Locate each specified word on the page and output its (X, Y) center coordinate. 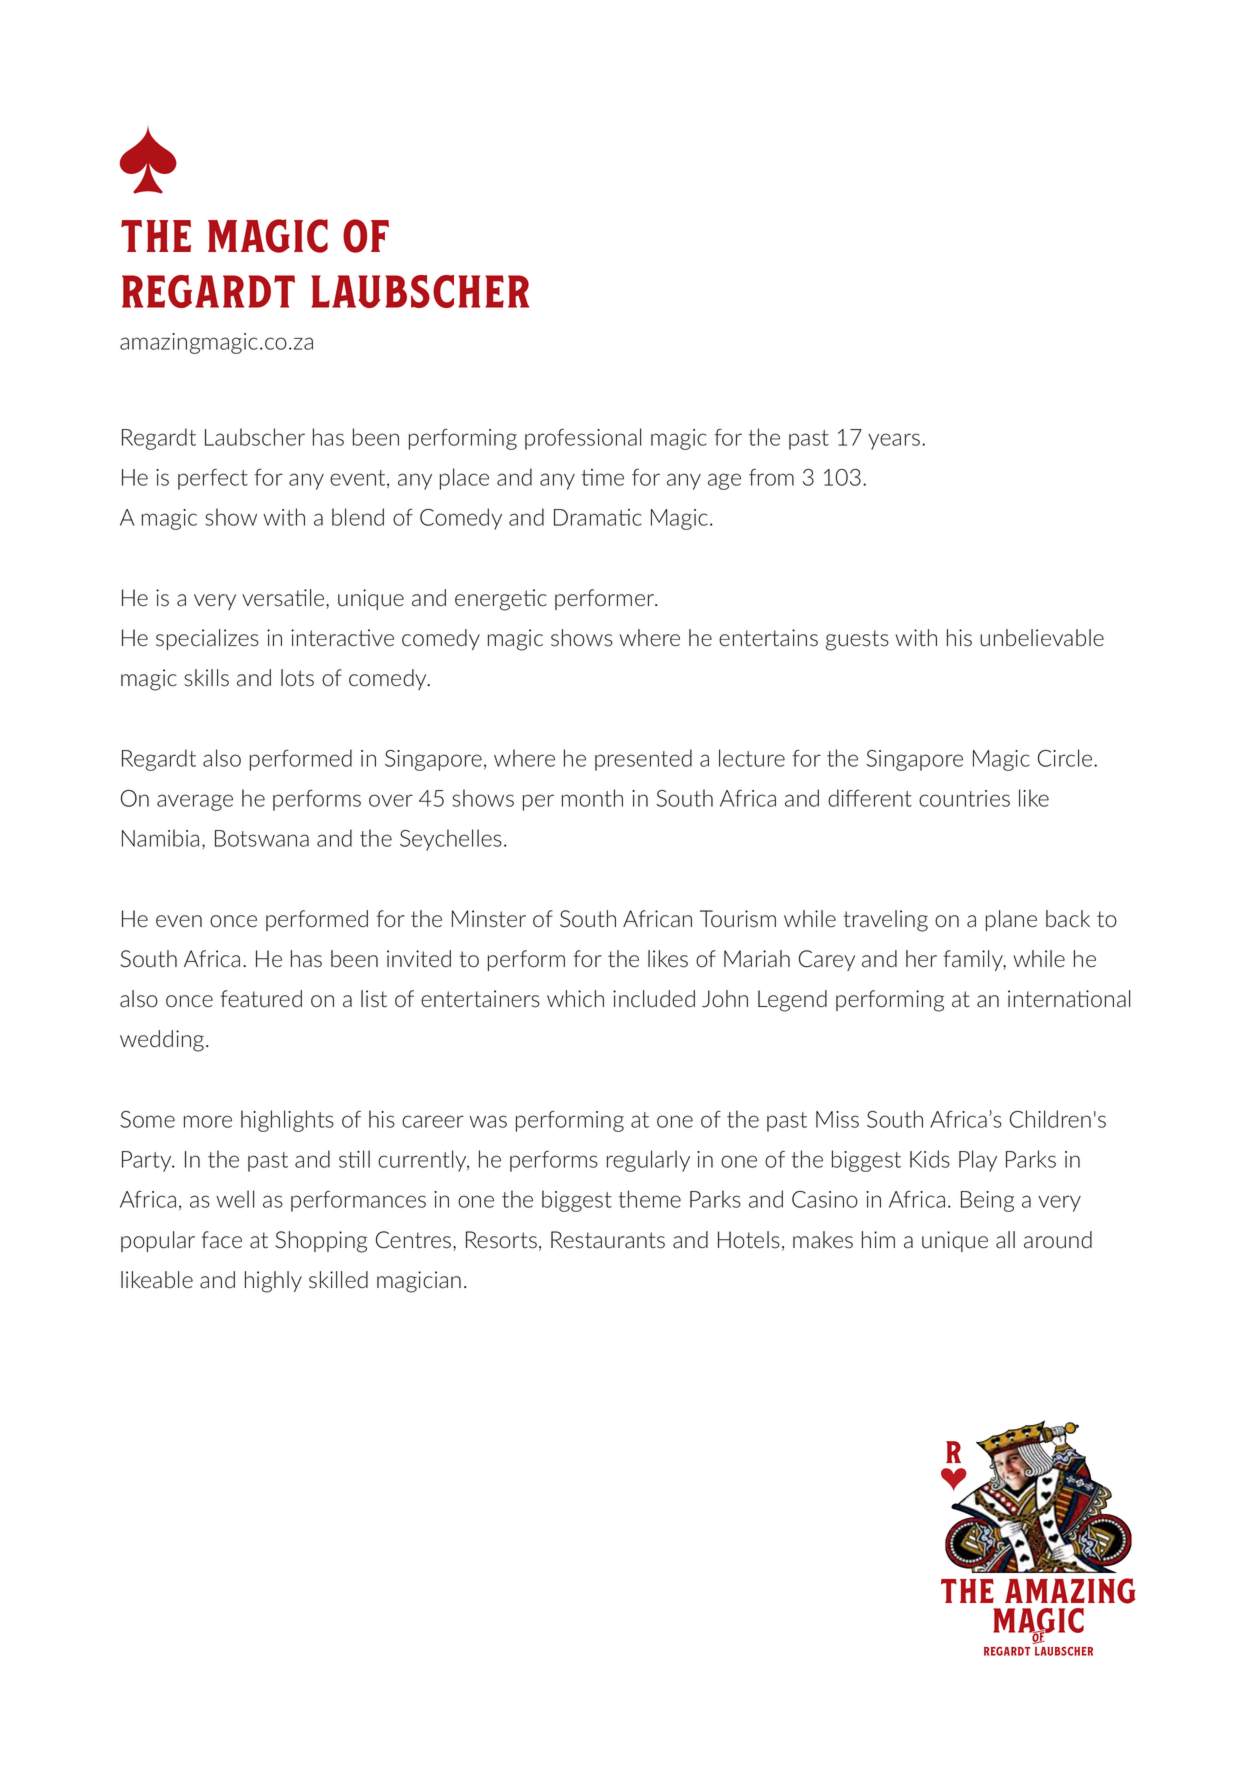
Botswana (262, 838)
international (1069, 999)
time (603, 477)
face (222, 1240)
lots (297, 678)
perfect (213, 479)
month (592, 798)
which (575, 998)
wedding (163, 1041)
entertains (768, 638)
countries (964, 798)
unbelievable (1042, 638)
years (894, 441)
